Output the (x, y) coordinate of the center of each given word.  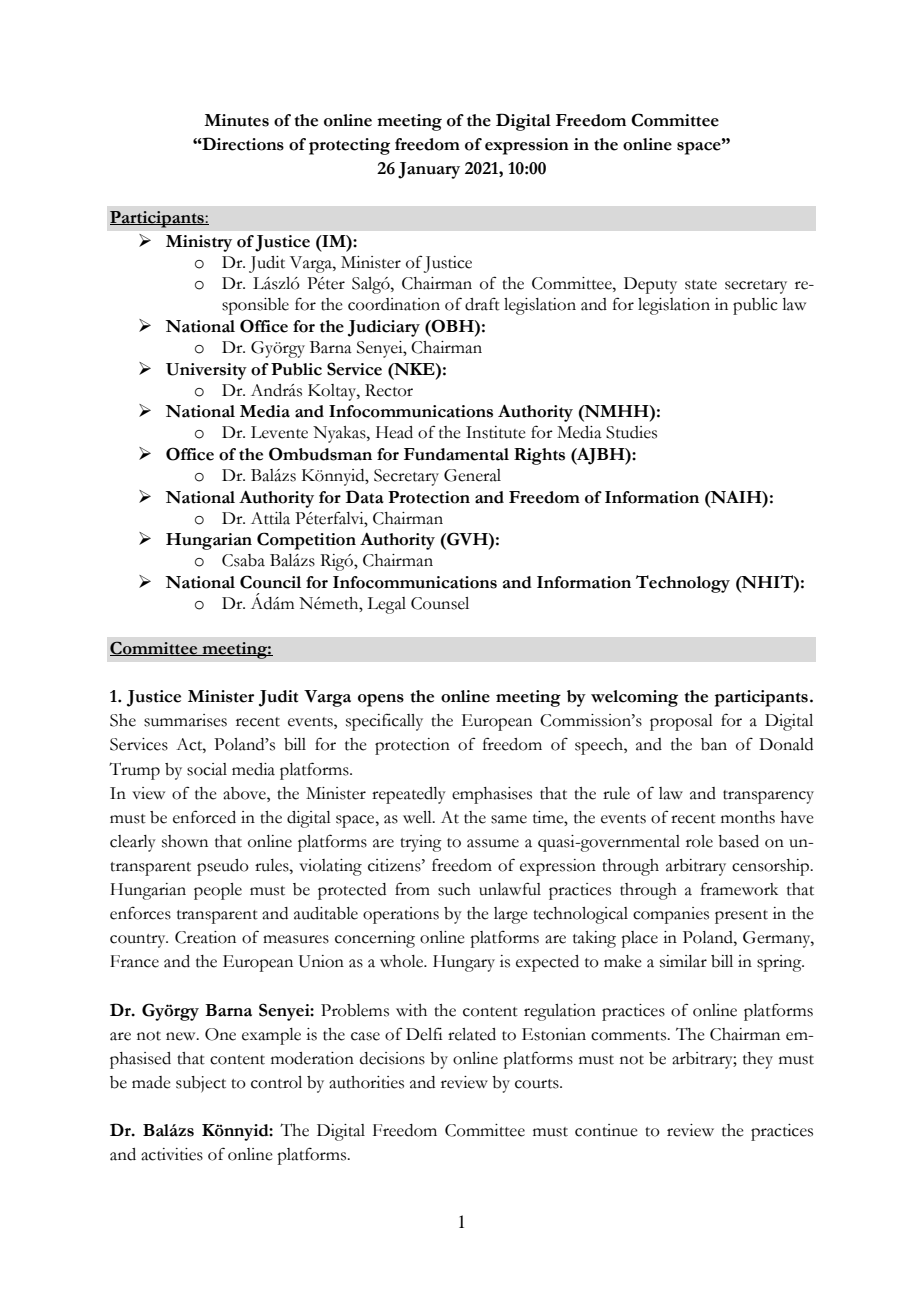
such (454, 889)
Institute (496, 432)
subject (201, 1084)
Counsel (440, 603)
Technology (683, 584)
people (218, 891)
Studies (631, 432)
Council (270, 582)
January (429, 170)
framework (739, 889)
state (701, 285)
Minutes (236, 120)
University (206, 371)
